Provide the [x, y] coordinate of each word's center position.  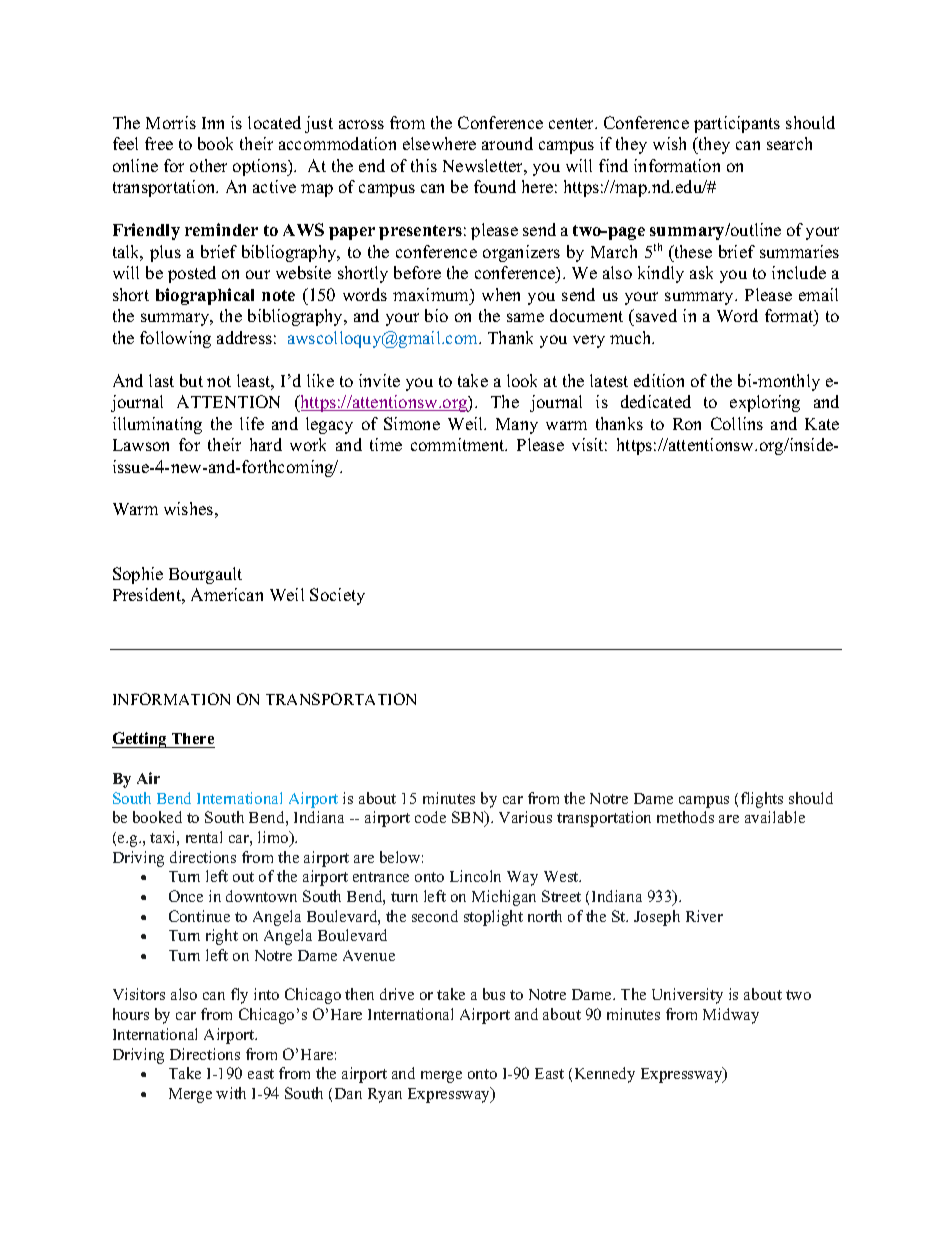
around [507, 143]
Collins [737, 423]
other [208, 165]
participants [737, 124]
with [231, 1093]
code [430, 817]
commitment [459, 444]
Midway [731, 1016]
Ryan [385, 1095]
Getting [140, 740]
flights [762, 800]
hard [266, 444]
